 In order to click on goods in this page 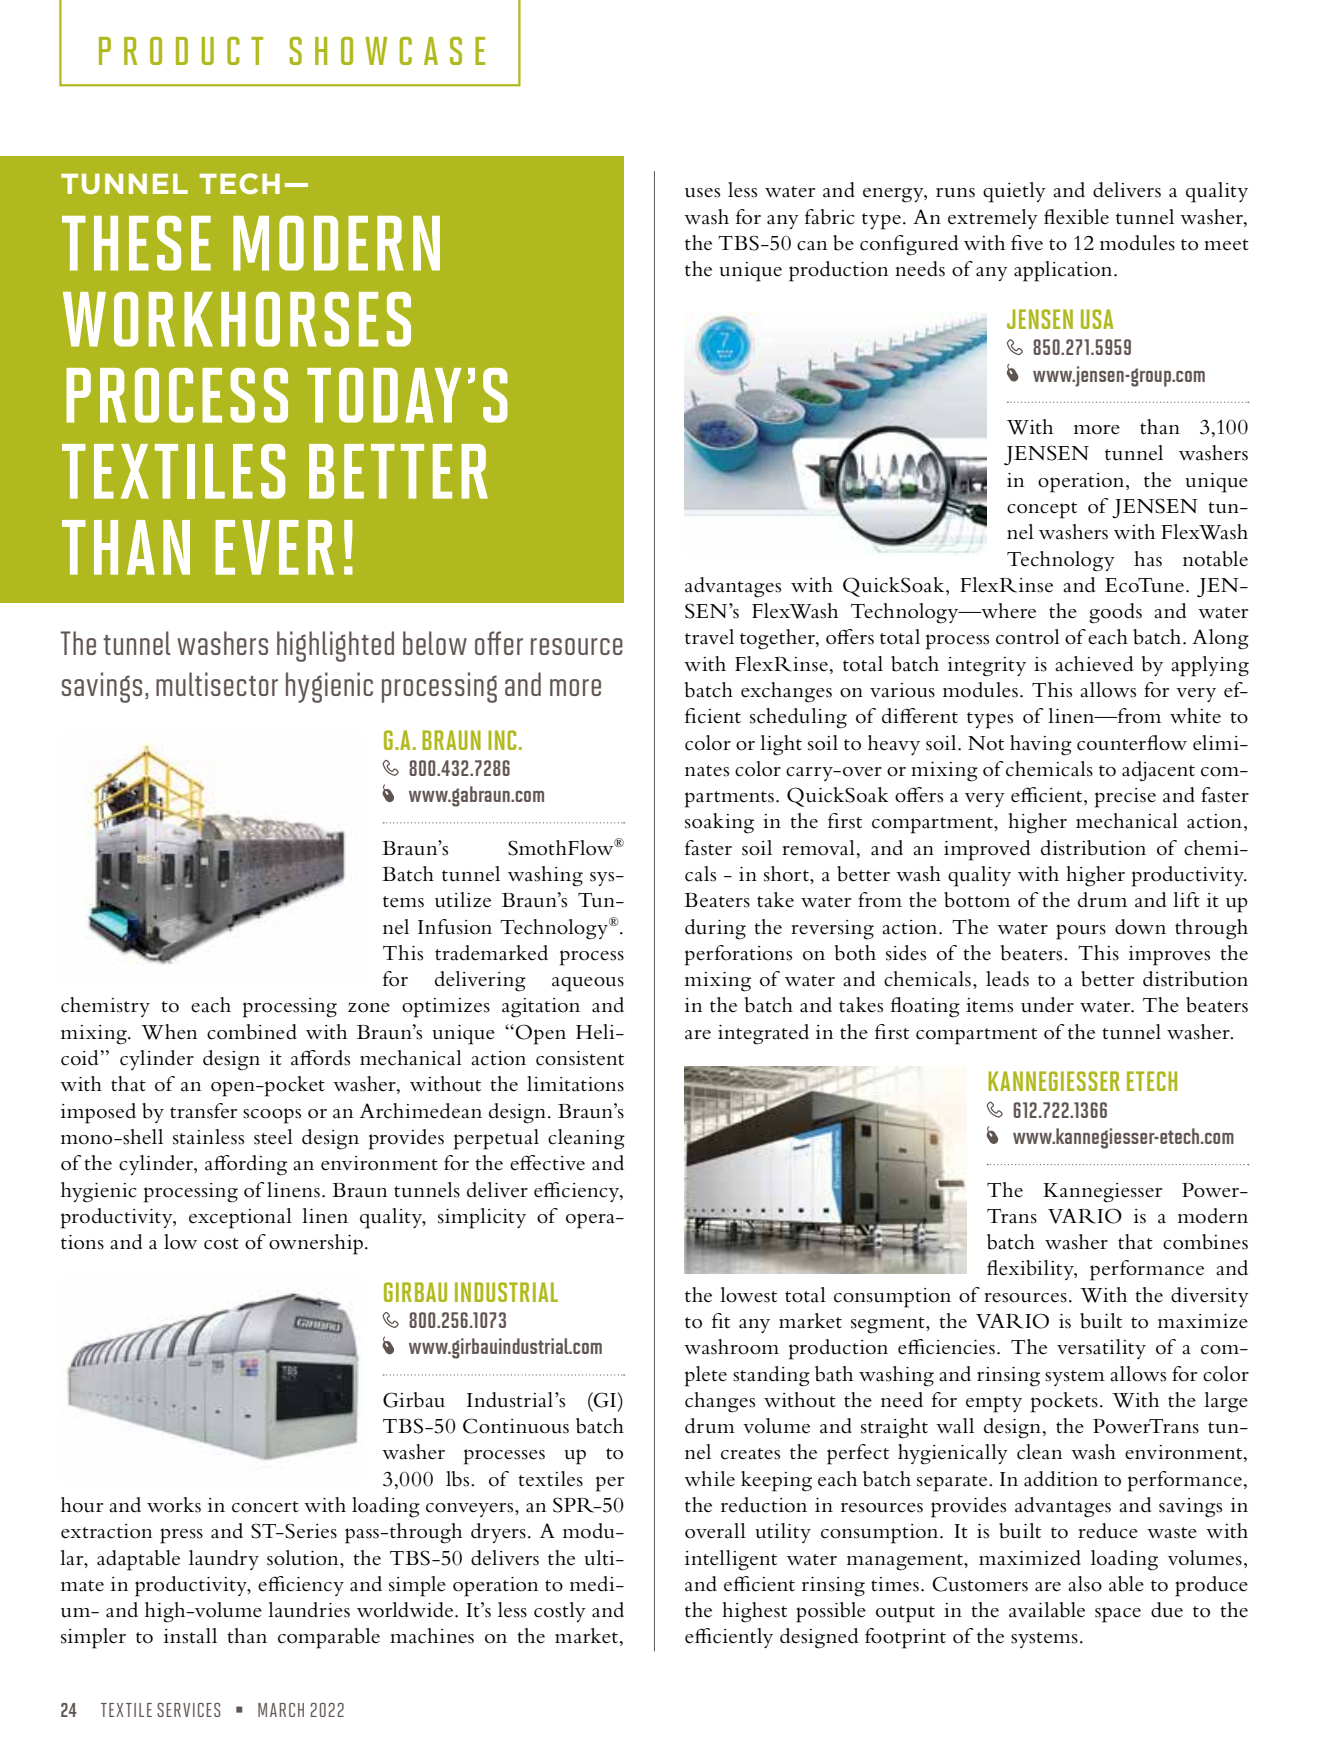, I will do `click(1115, 613)`.
